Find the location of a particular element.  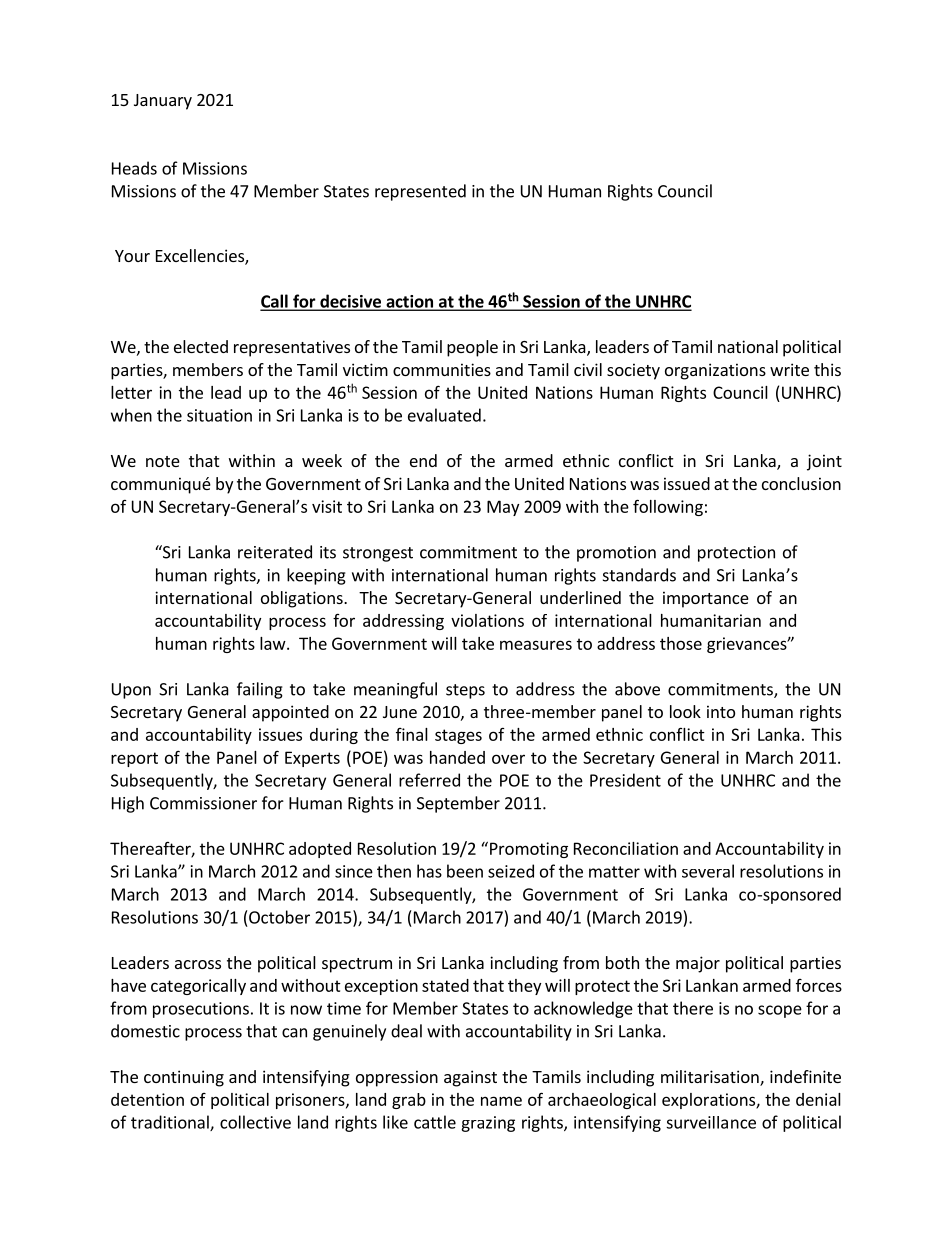

continuing is located at coordinates (184, 1078).
